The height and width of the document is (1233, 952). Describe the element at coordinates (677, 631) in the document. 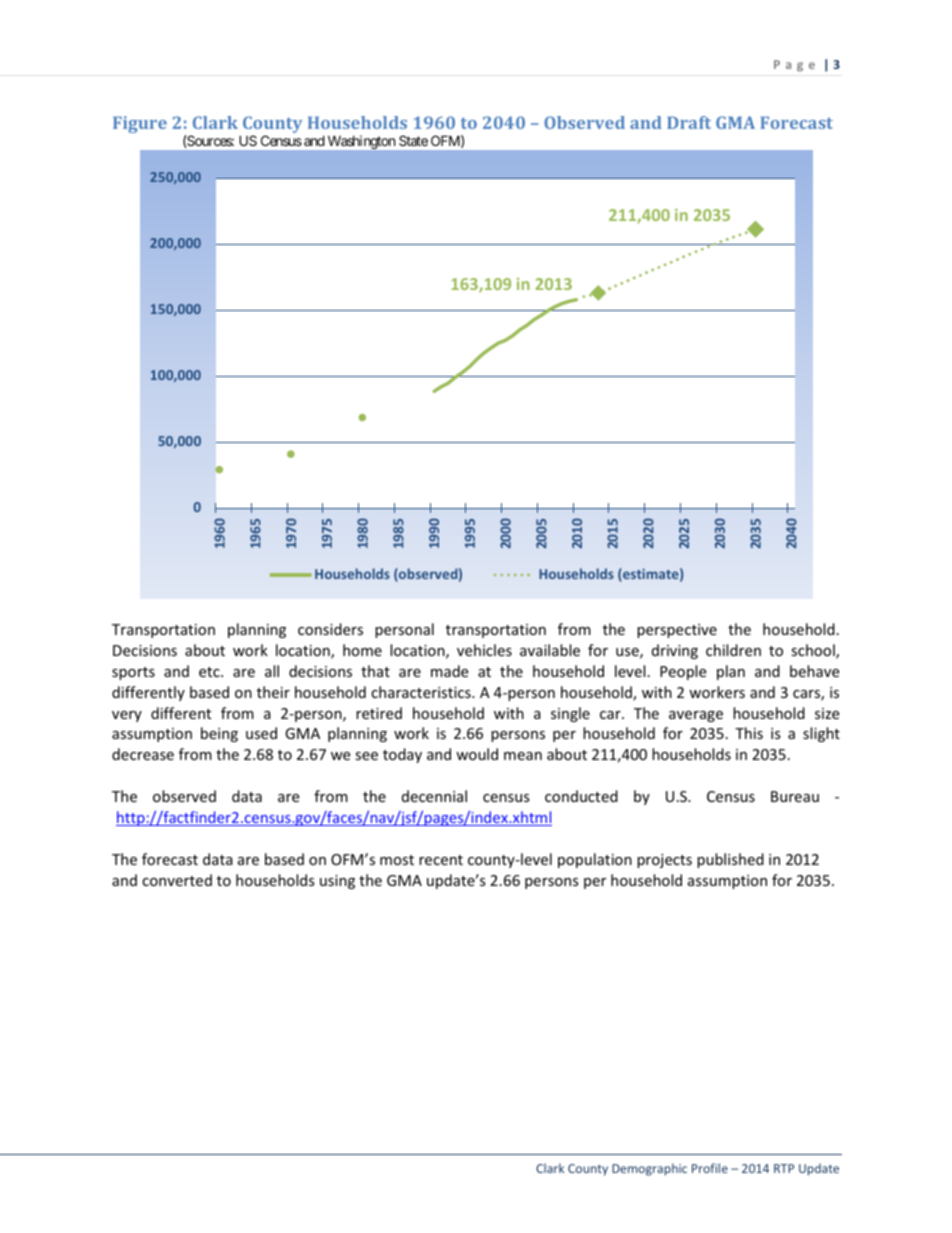

I see `perspective` at that location.
